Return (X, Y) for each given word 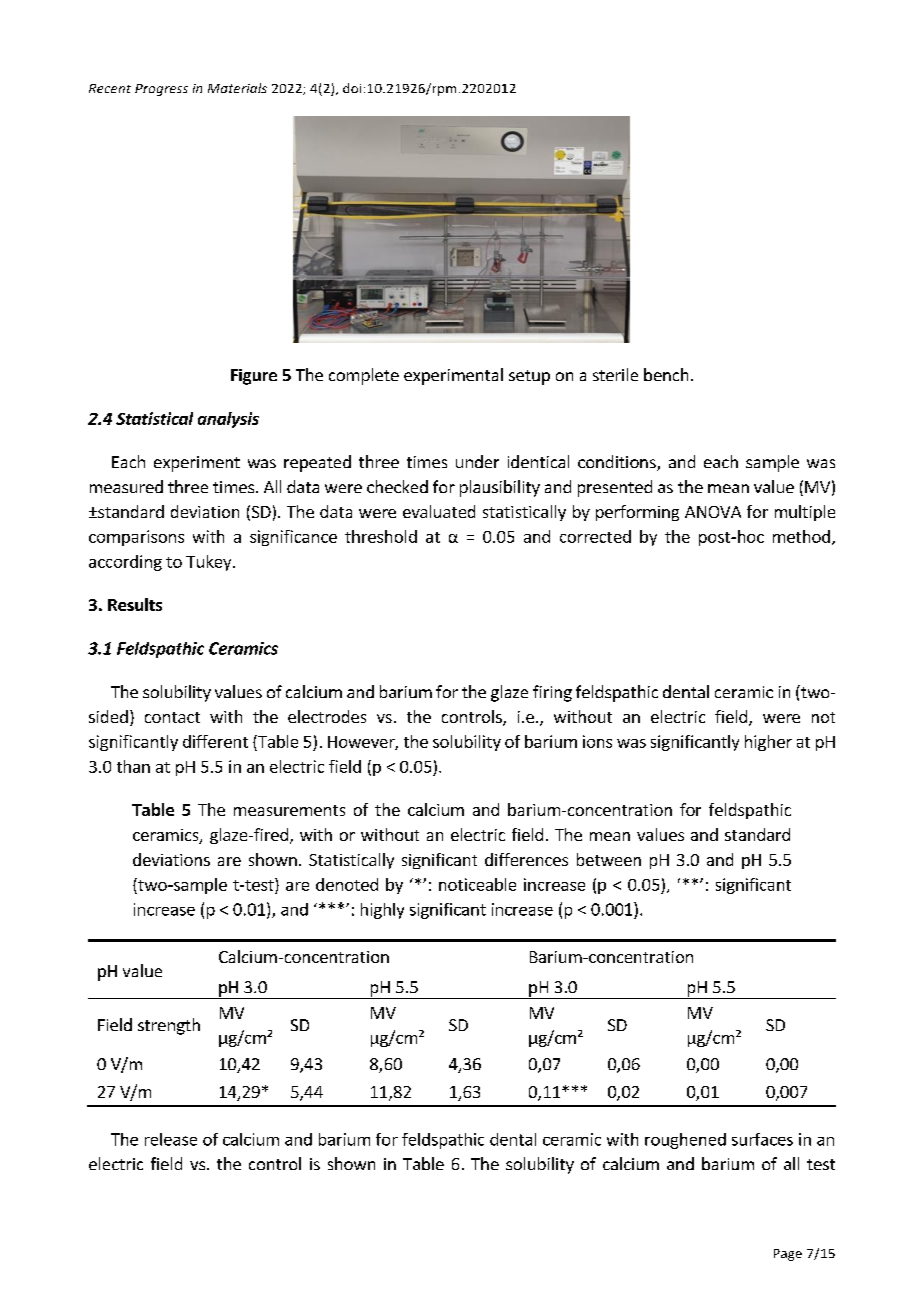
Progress (161, 90)
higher (768, 743)
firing (552, 693)
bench (666, 374)
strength (169, 1026)
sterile (615, 374)
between (609, 859)
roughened (685, 1141)
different (215, 741)
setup (529, 377)
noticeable (477, 884)
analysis (228, 420)
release (171, 1139)
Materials (237, 88)
